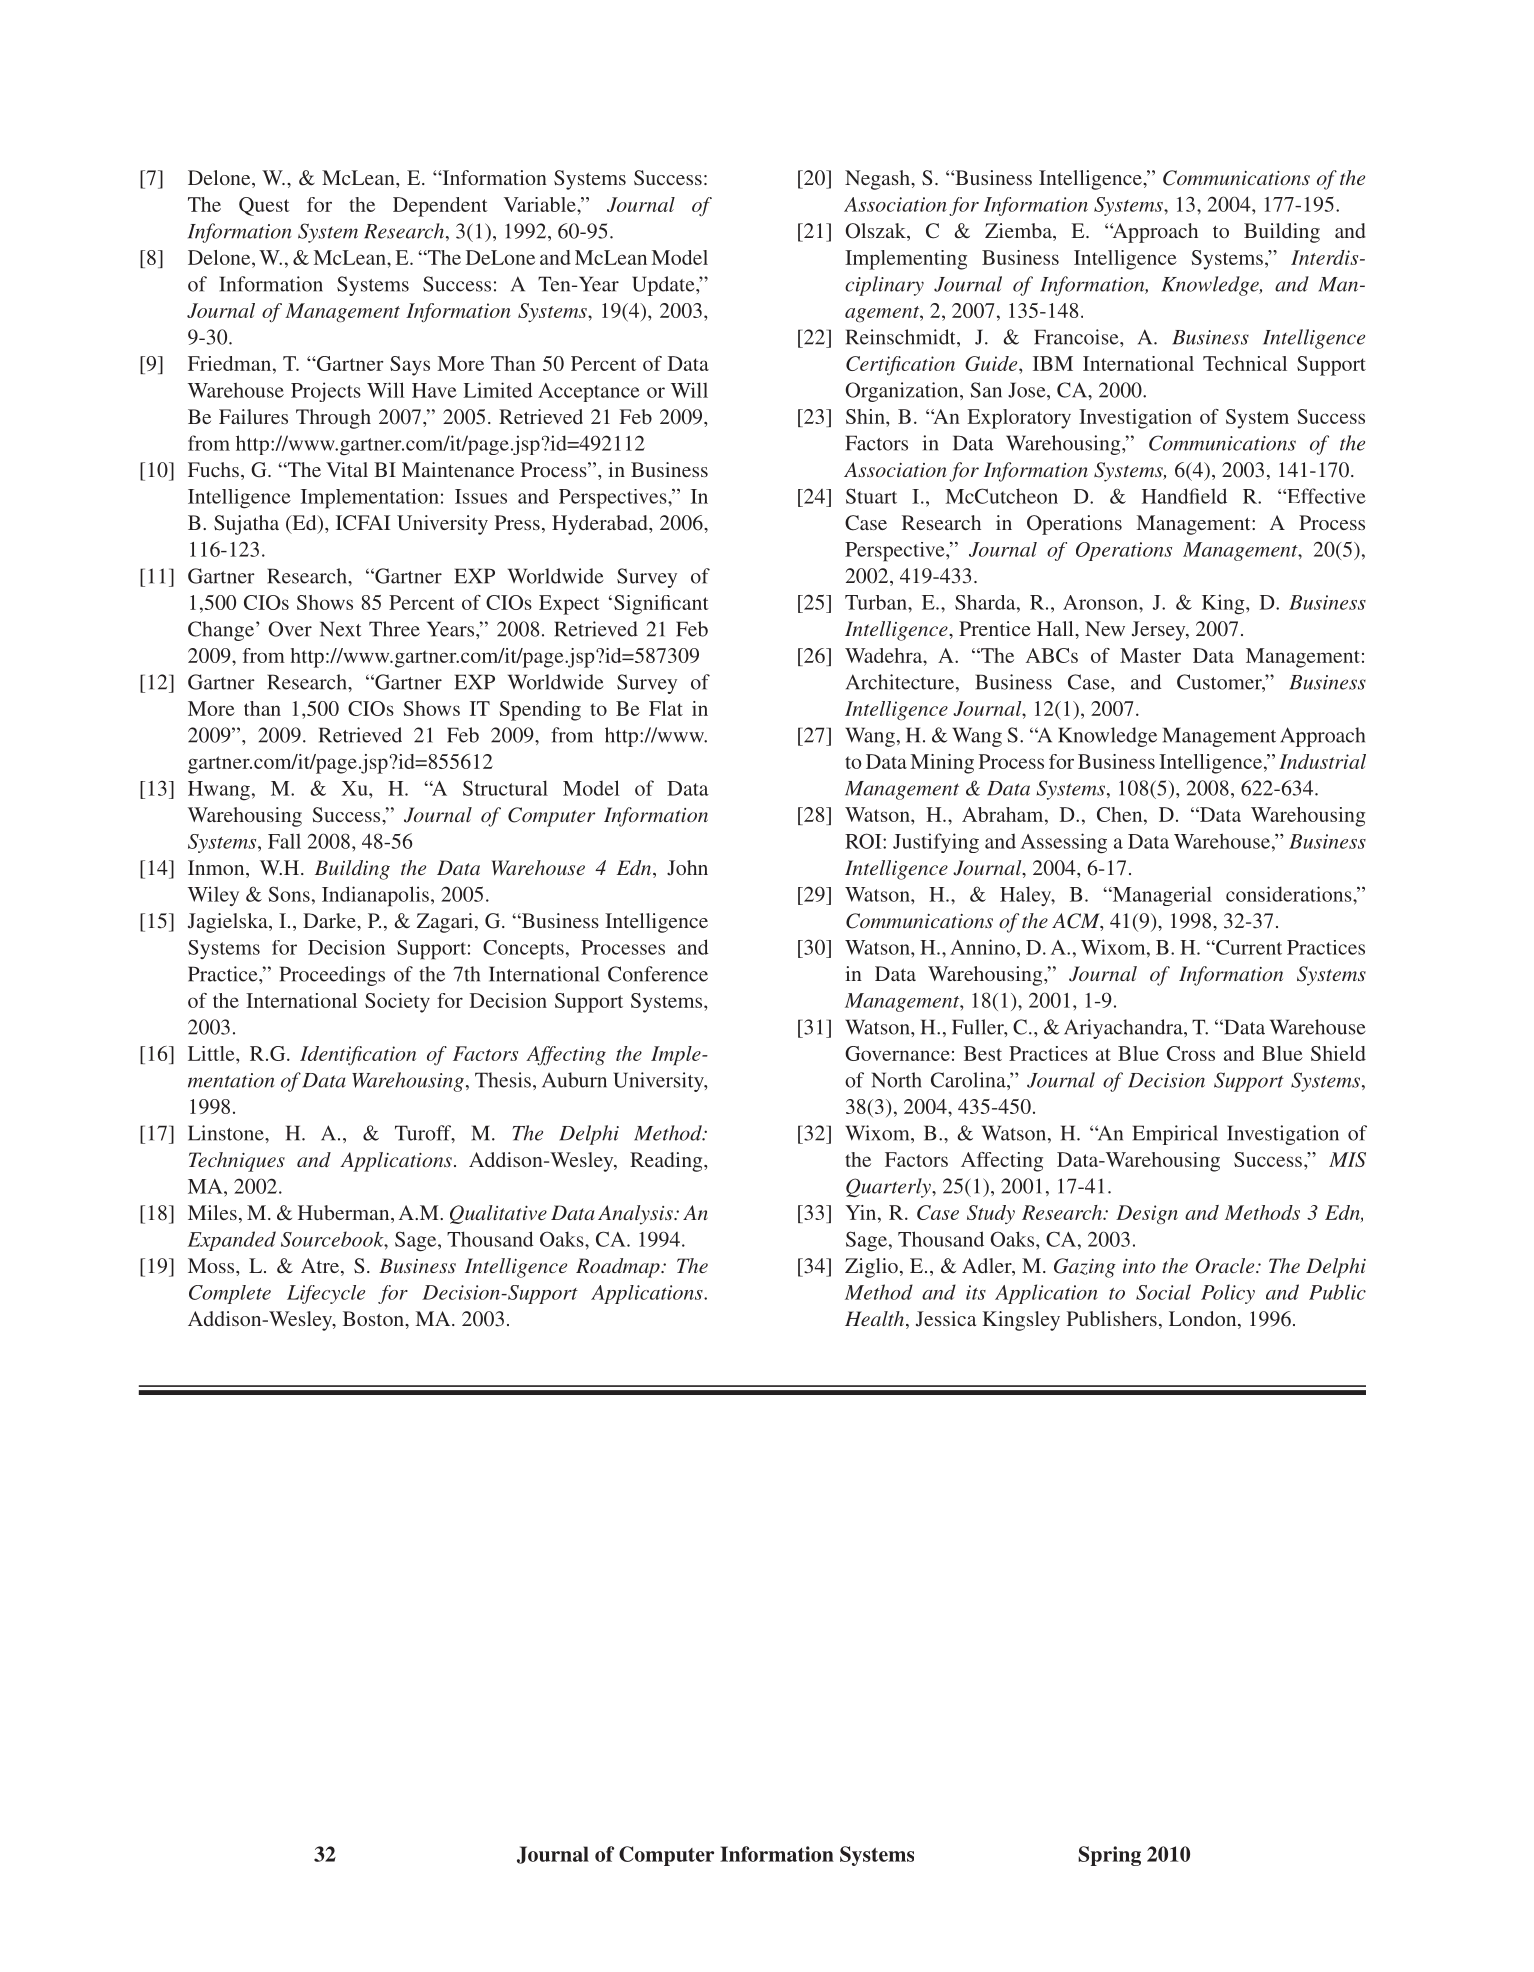 The image size is (1534, 1972). Describe the element at coordinates (1245, 363) in the screenshot. I see `Technical` at that location.
